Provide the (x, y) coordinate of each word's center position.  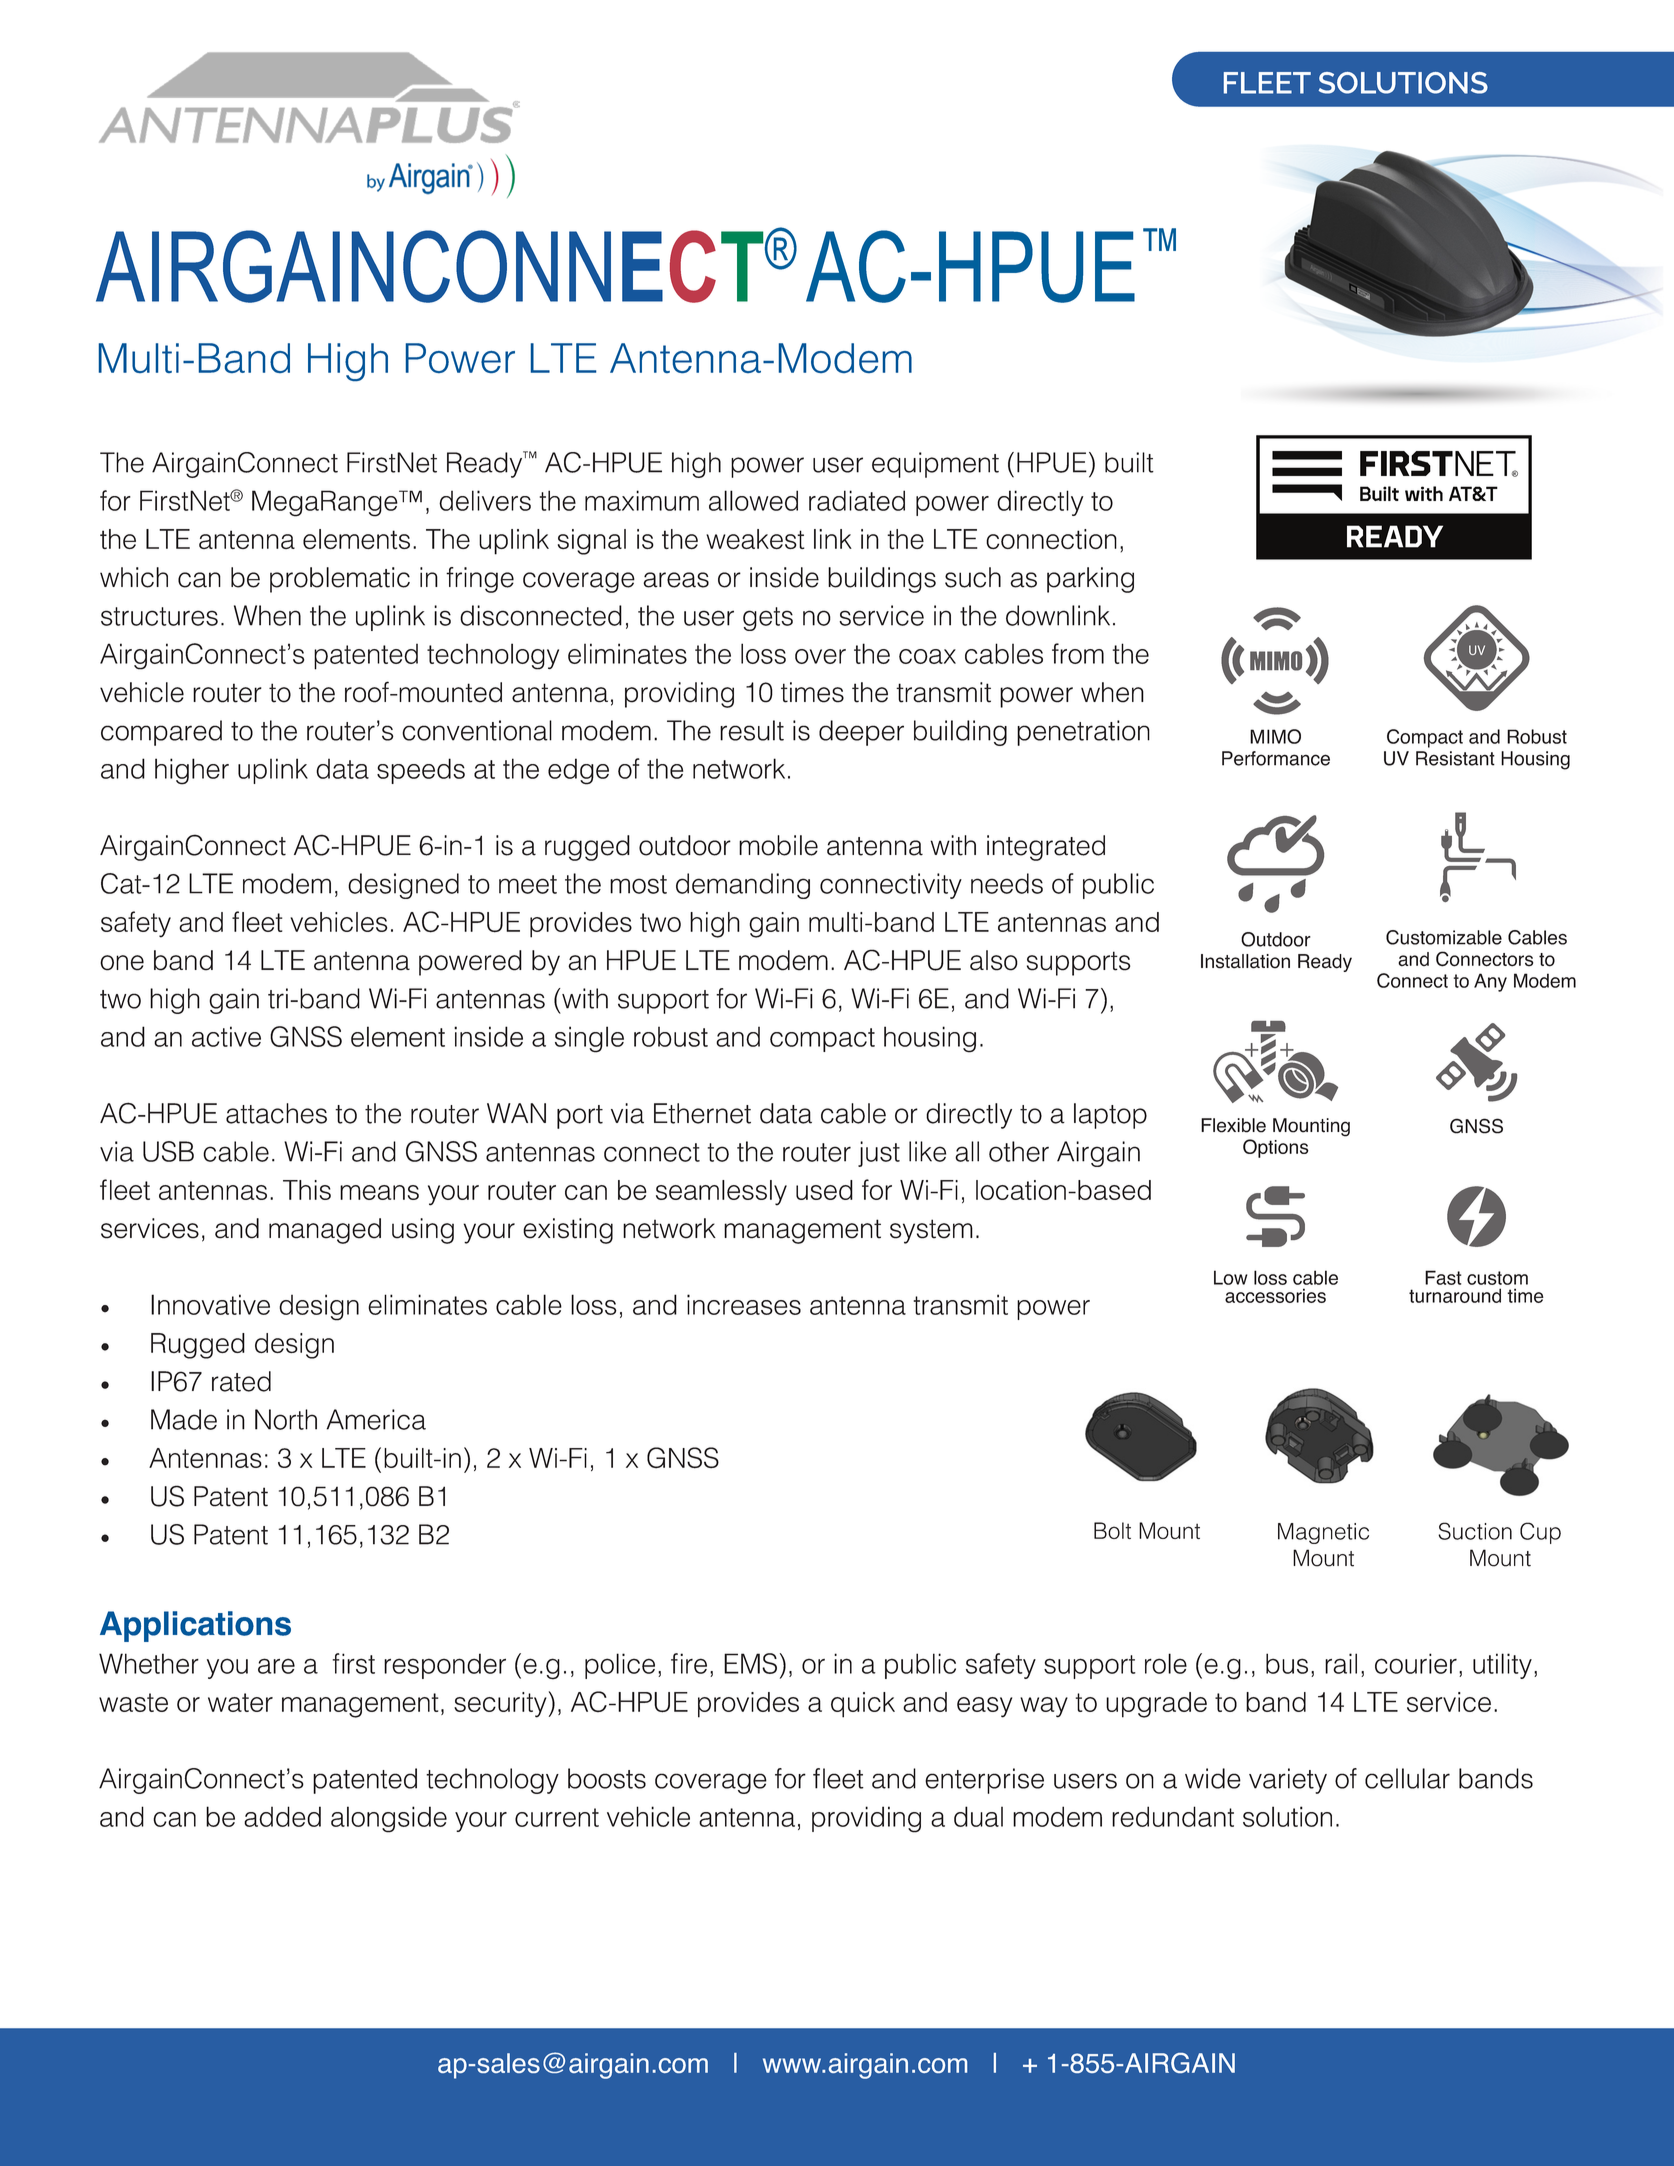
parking (1090, 580)
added (282, 1816)
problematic (340, 580)
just (879, 1154)
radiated (857, 500)
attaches (276, 1113)
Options (1276, 1148)
